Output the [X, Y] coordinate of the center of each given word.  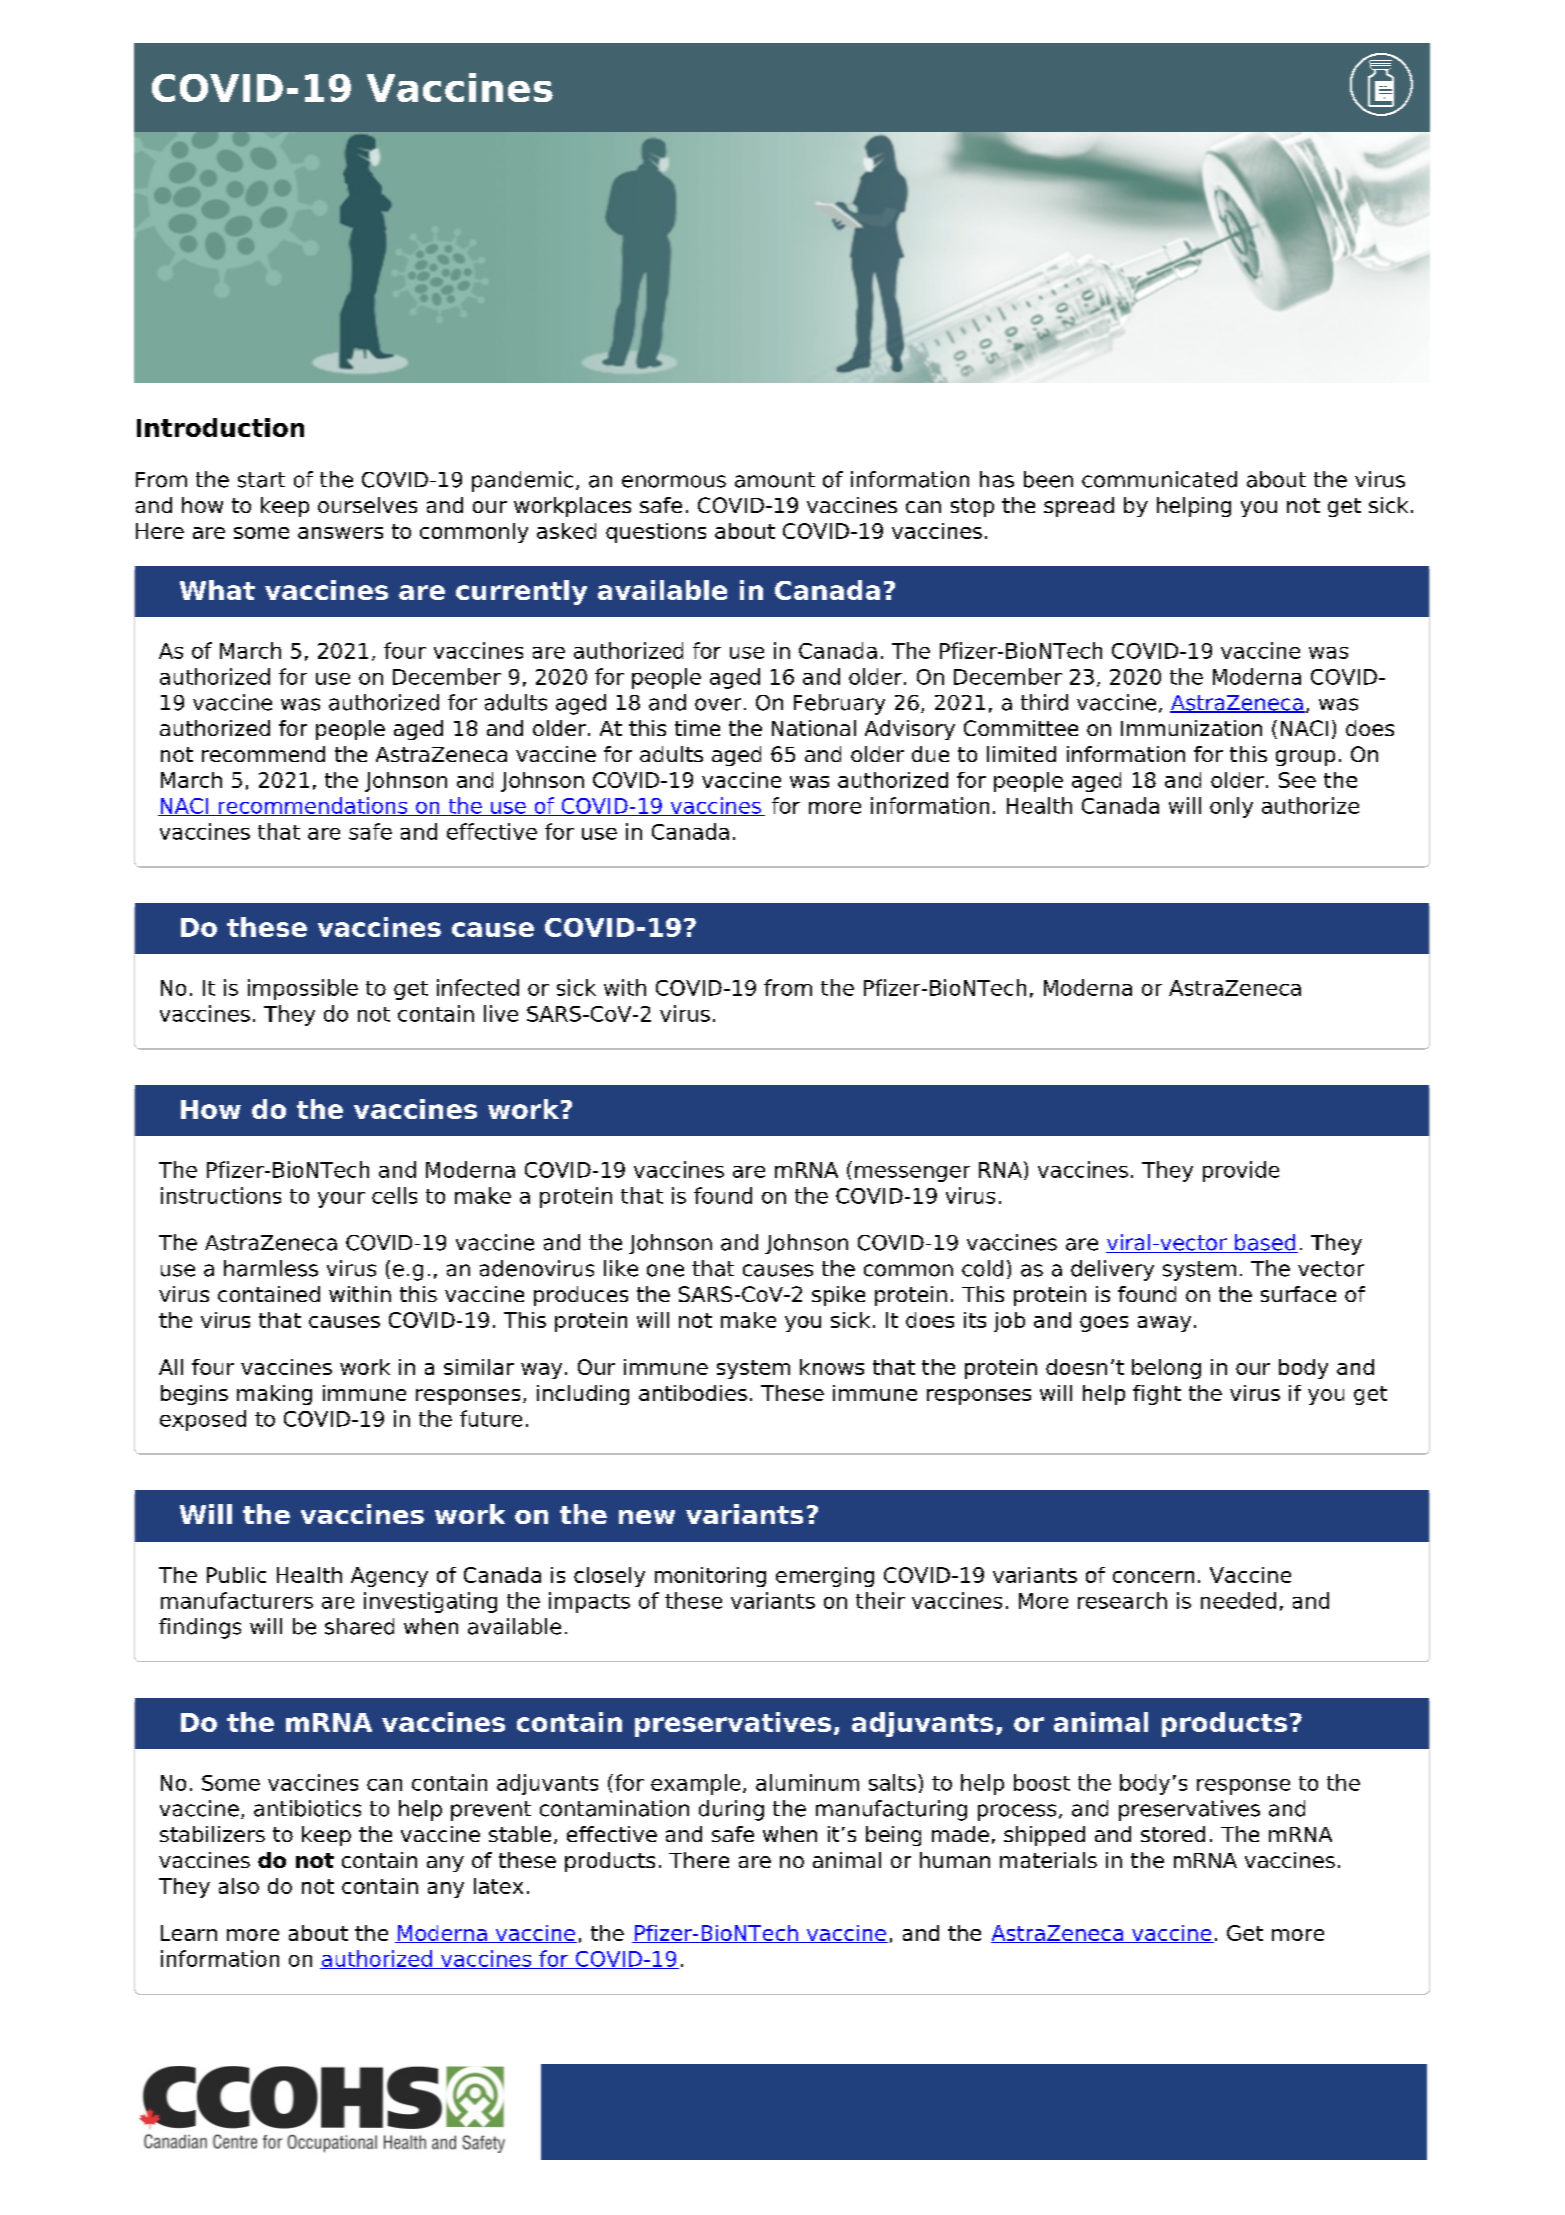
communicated [1159, 479]
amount [775, 480]
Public [236, 1575]
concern [1153, 1577]
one [665, 1270]
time [697, 728]
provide [1241, 1171]
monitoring [710, 1577]
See [1297, 780]
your [341, 1200]
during [731, 1810]
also [239, 1886]
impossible [303, 989]
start [261, 480]
